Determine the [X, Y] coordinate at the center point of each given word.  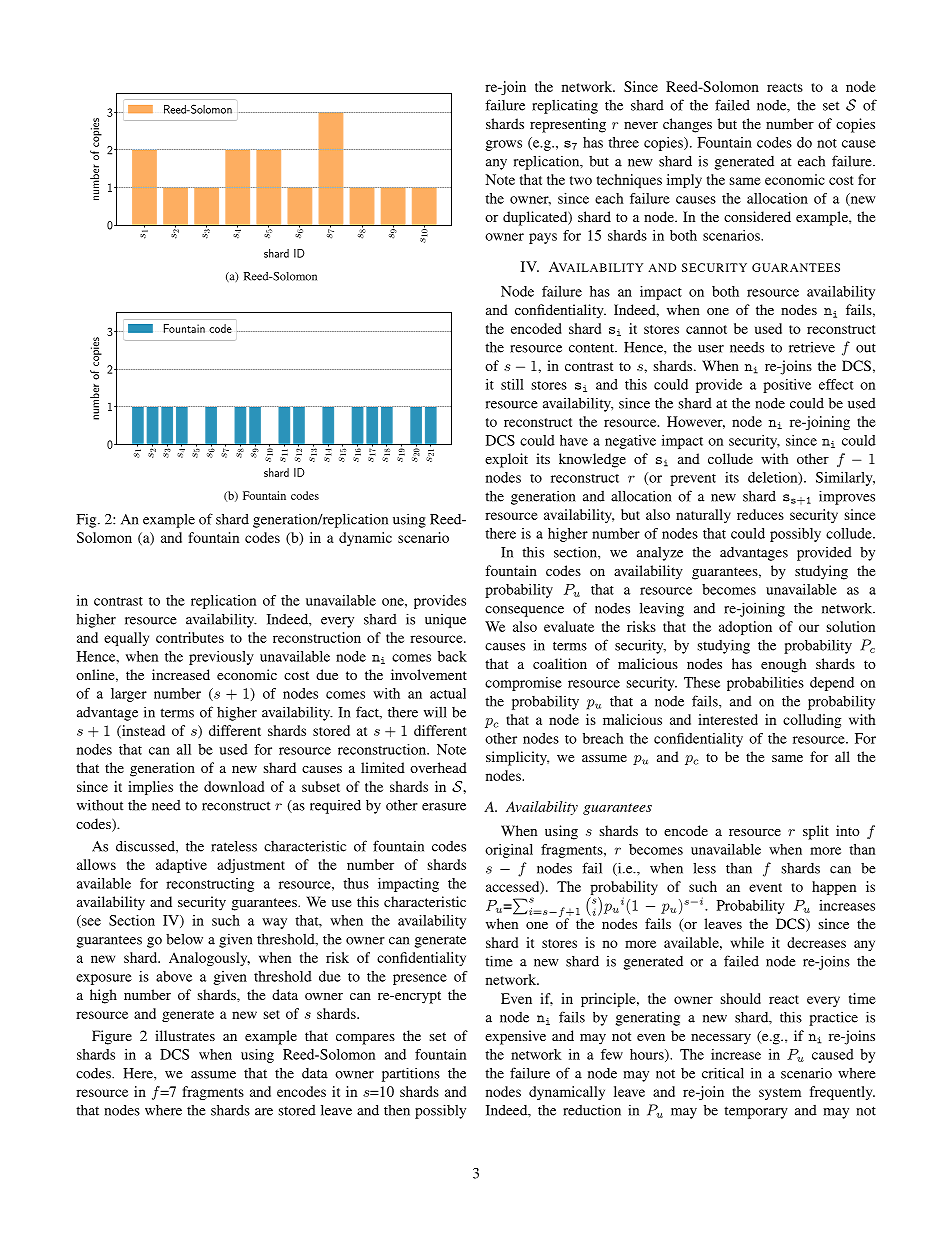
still [512, 384]
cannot [706, 329]
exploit [506, 460]
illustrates [185, 1035]
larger [129, 695]
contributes [190, 637]
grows [503, 145]
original [509, 851]
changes [687, 125]
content [592, 348]
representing [568, 125]
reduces [760, 514]
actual [448, 693]
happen [834, 888]
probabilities [765, 684]
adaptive [181, 866]
